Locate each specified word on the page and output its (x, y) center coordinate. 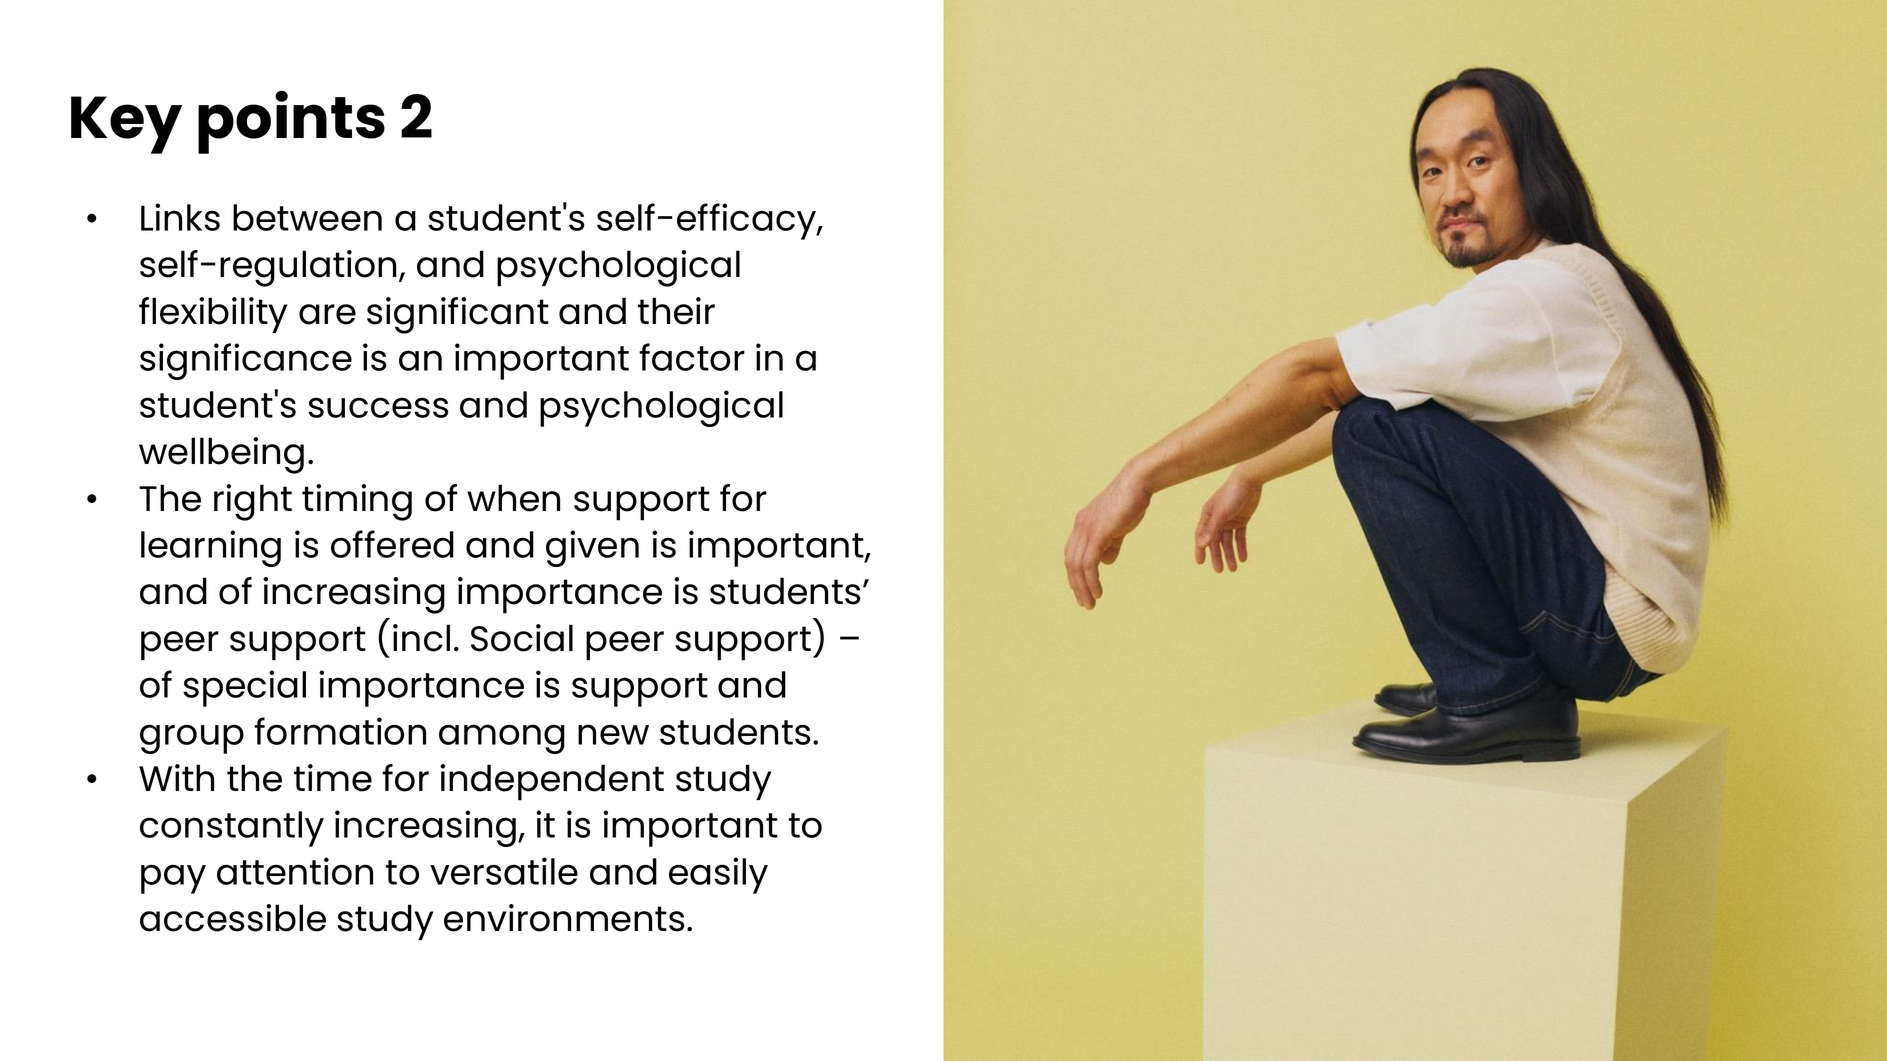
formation (340, 731)
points (291, 122)
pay (173, 879)
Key (126, 125)
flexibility (213, 315)
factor (692, 357)
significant (458, 315)
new (613, 734)
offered (392, 544)
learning (211, 548)
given (592, 548)
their (676, 311)
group (192, 739)
